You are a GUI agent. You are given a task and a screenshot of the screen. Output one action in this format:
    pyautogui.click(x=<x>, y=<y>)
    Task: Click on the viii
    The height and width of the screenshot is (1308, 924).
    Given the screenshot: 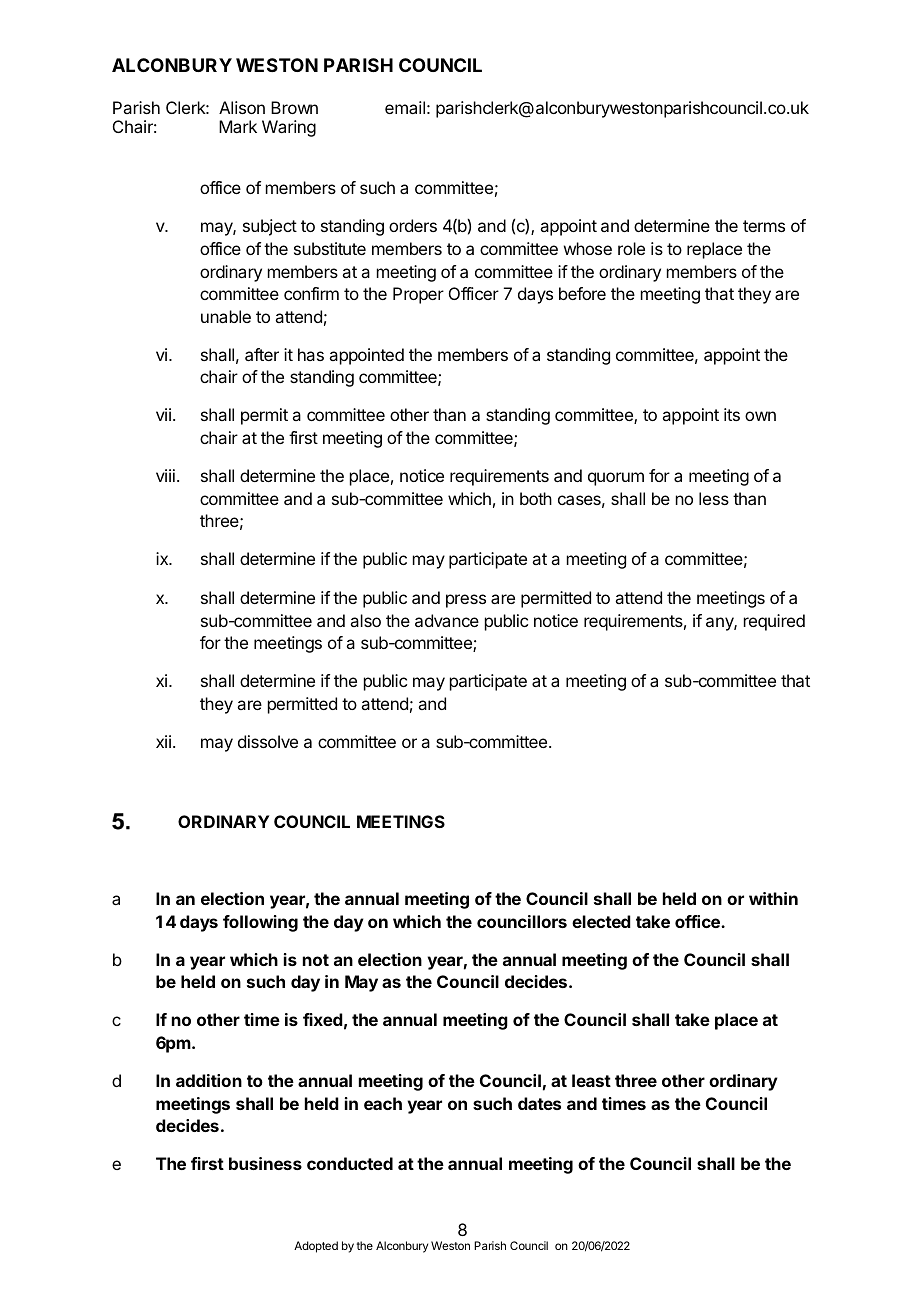 What is the action you would take?
    pyautogui.click(x=165, y=475)
